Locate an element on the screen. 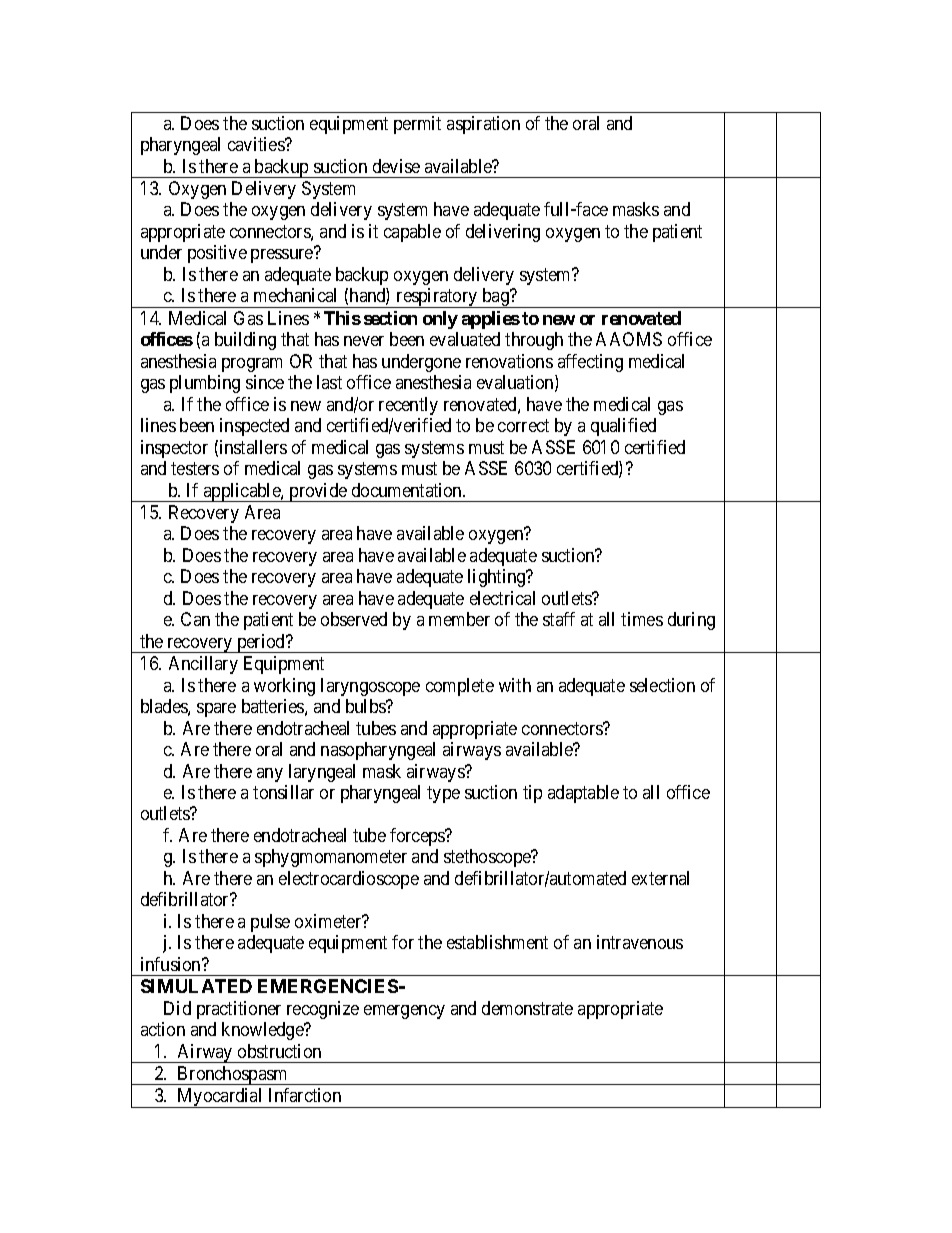  positive is located at coordinates (217, 254).
